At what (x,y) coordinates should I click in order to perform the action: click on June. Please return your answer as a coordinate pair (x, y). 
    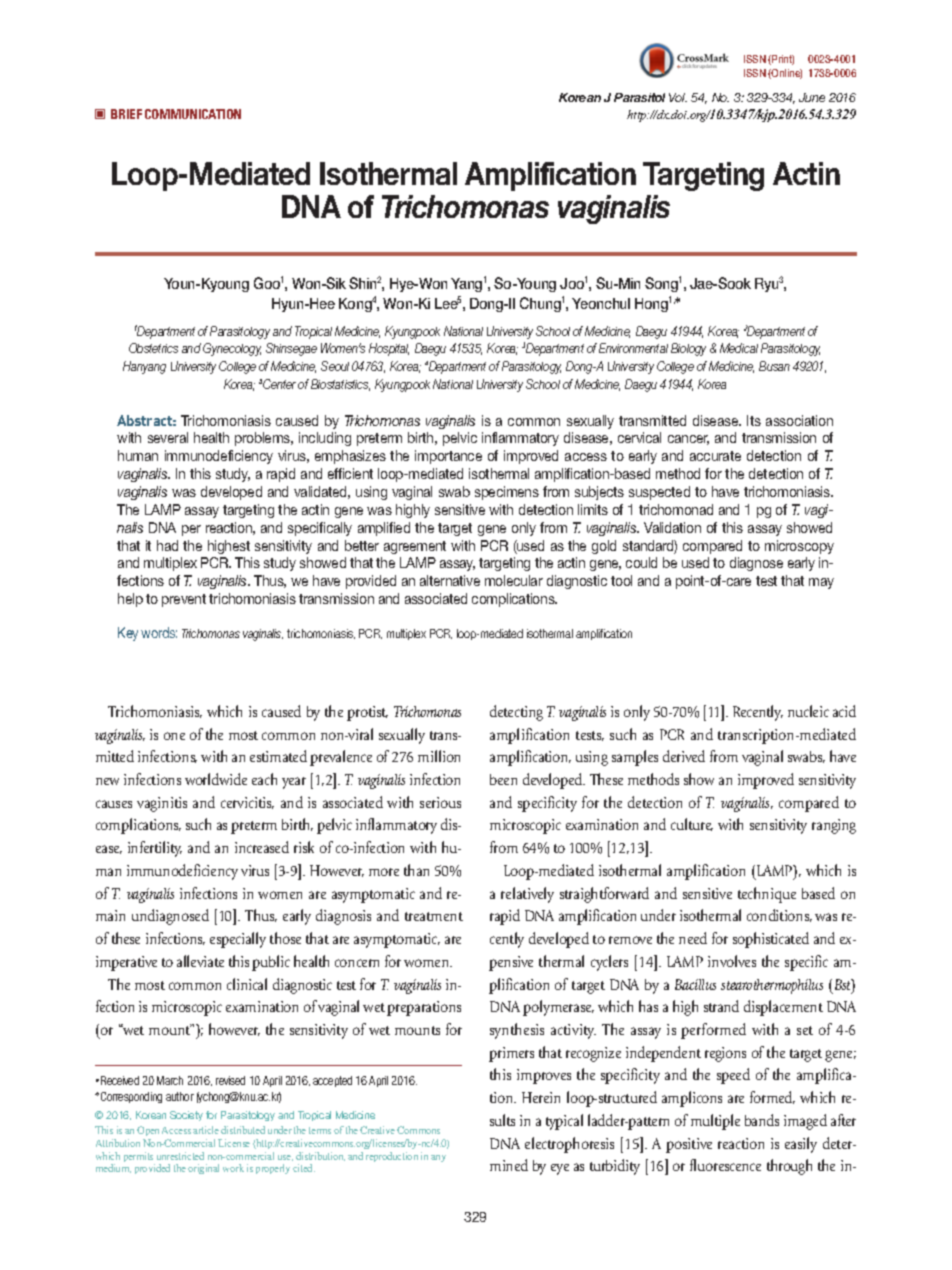
    Looking at the image, I should click on (812, 97).
